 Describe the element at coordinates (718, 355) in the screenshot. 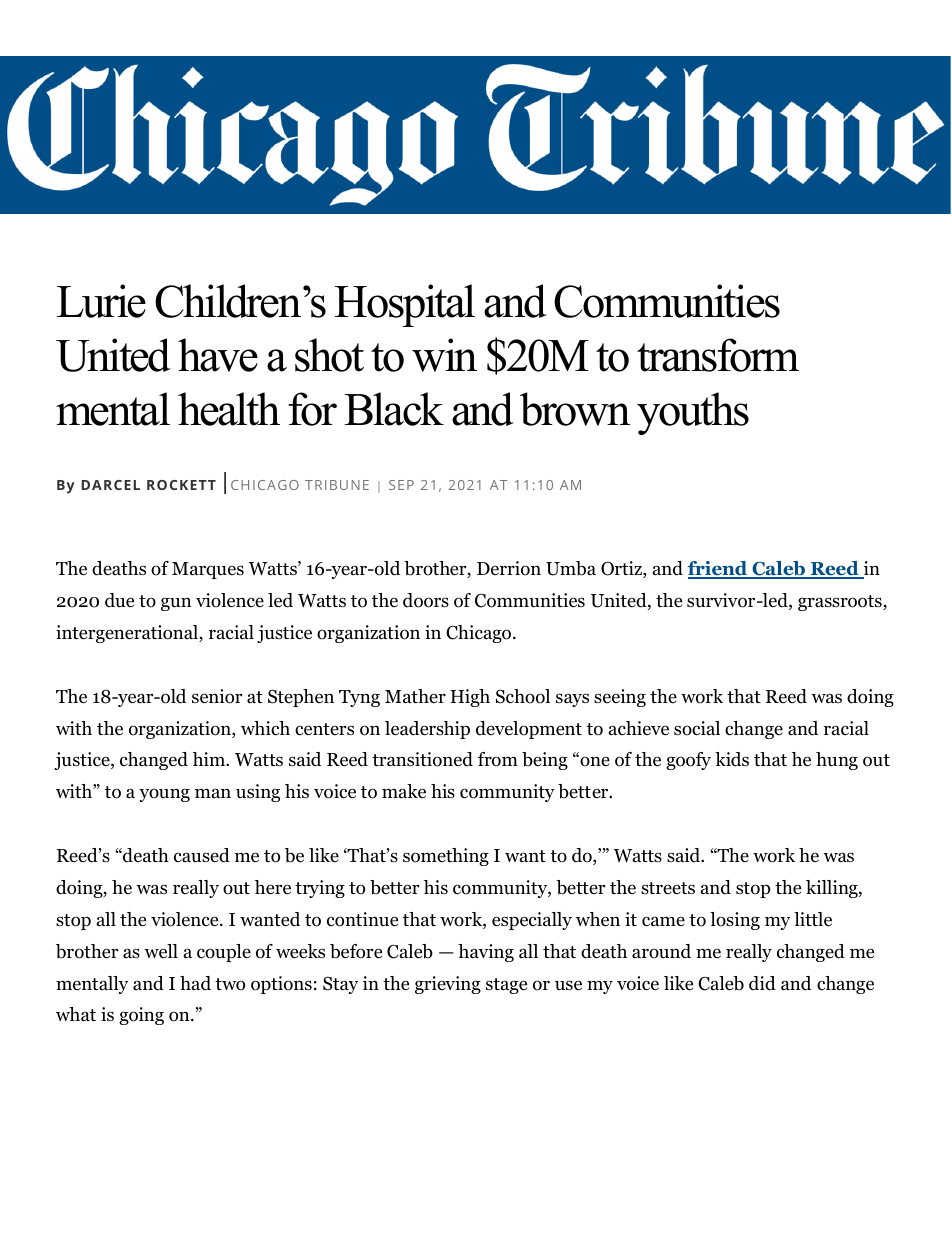

I see `transform` at that location.
